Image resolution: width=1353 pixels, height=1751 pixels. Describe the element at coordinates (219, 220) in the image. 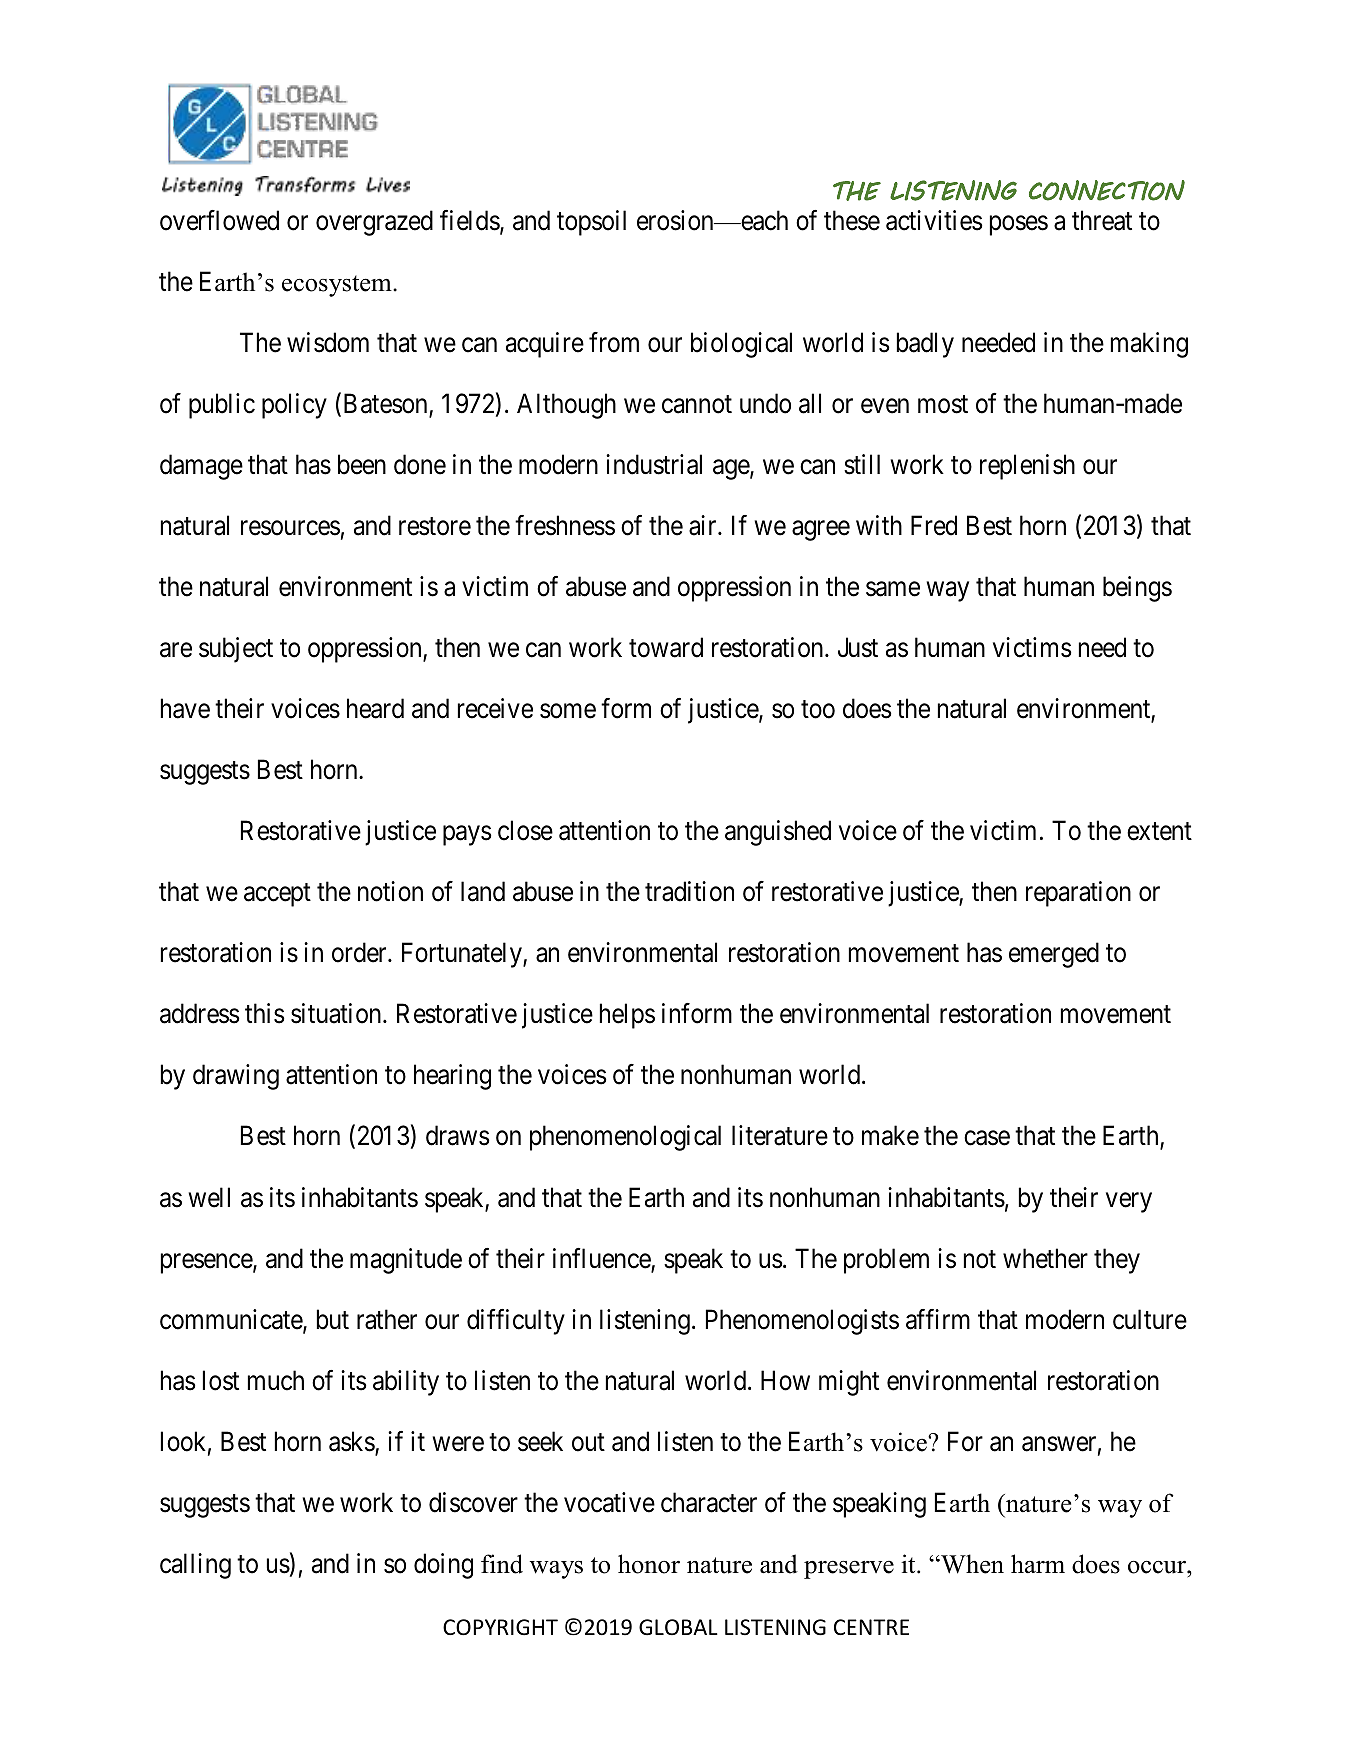

I see `overflowed` at that location.
